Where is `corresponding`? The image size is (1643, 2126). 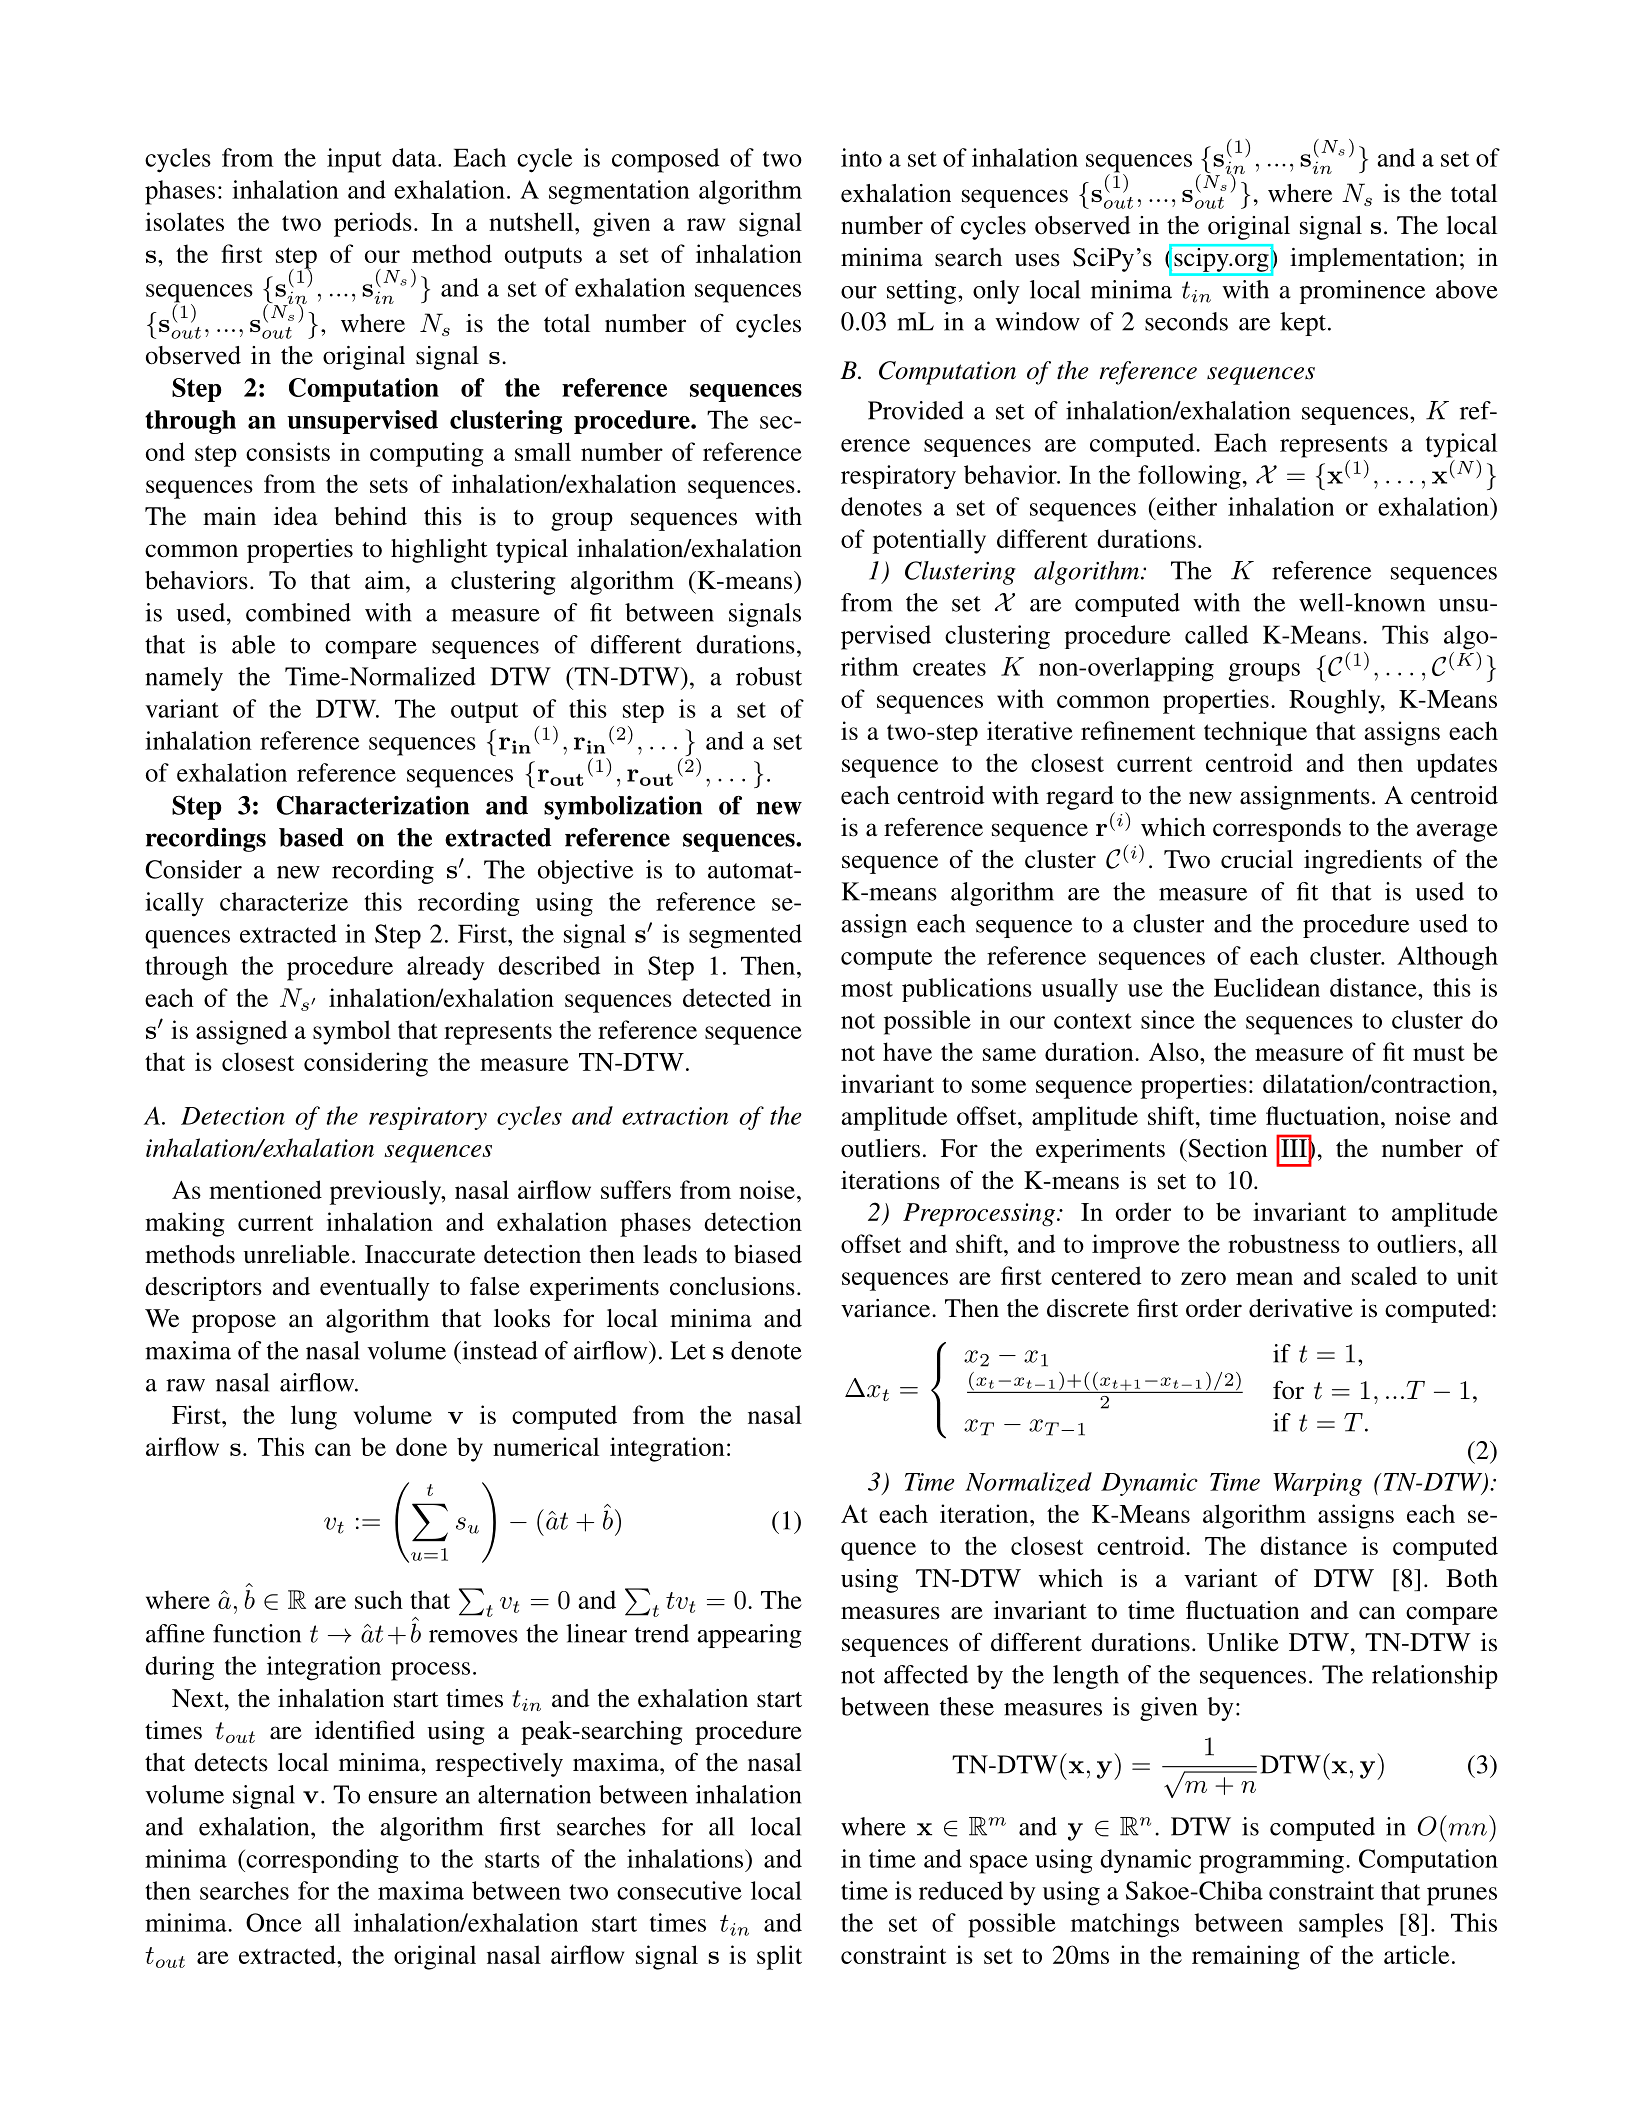 corresponding is located at coordinates (321, 1861).
